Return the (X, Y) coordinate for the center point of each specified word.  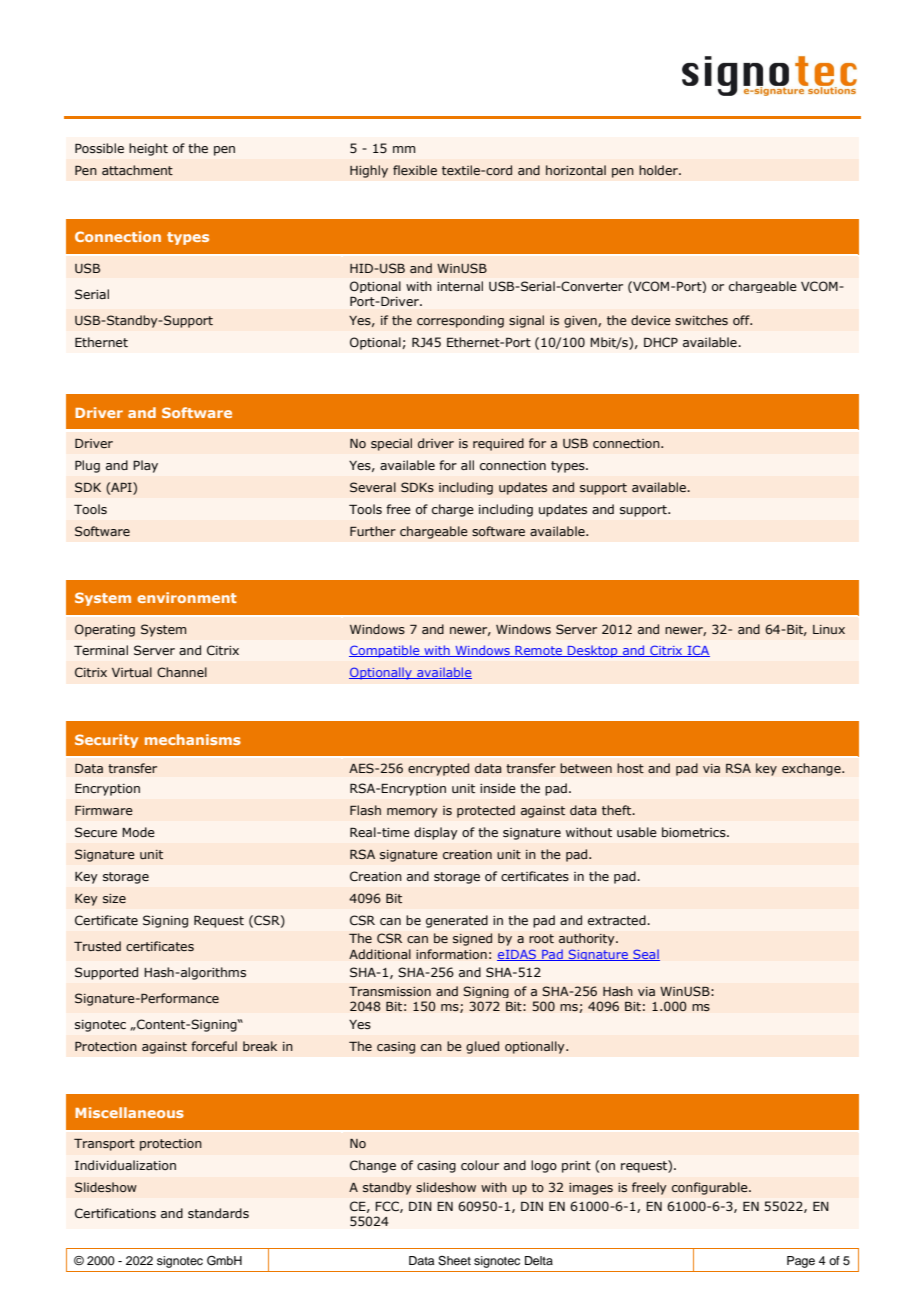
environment (187, 597)
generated (457, 921)
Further (373, 531)
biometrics (695, 832)
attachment (137, 170)
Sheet (454, 1261)
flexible (415, 170)
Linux (829, 629)
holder (659, 170)
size (114, 898)
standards (218, 1213)
